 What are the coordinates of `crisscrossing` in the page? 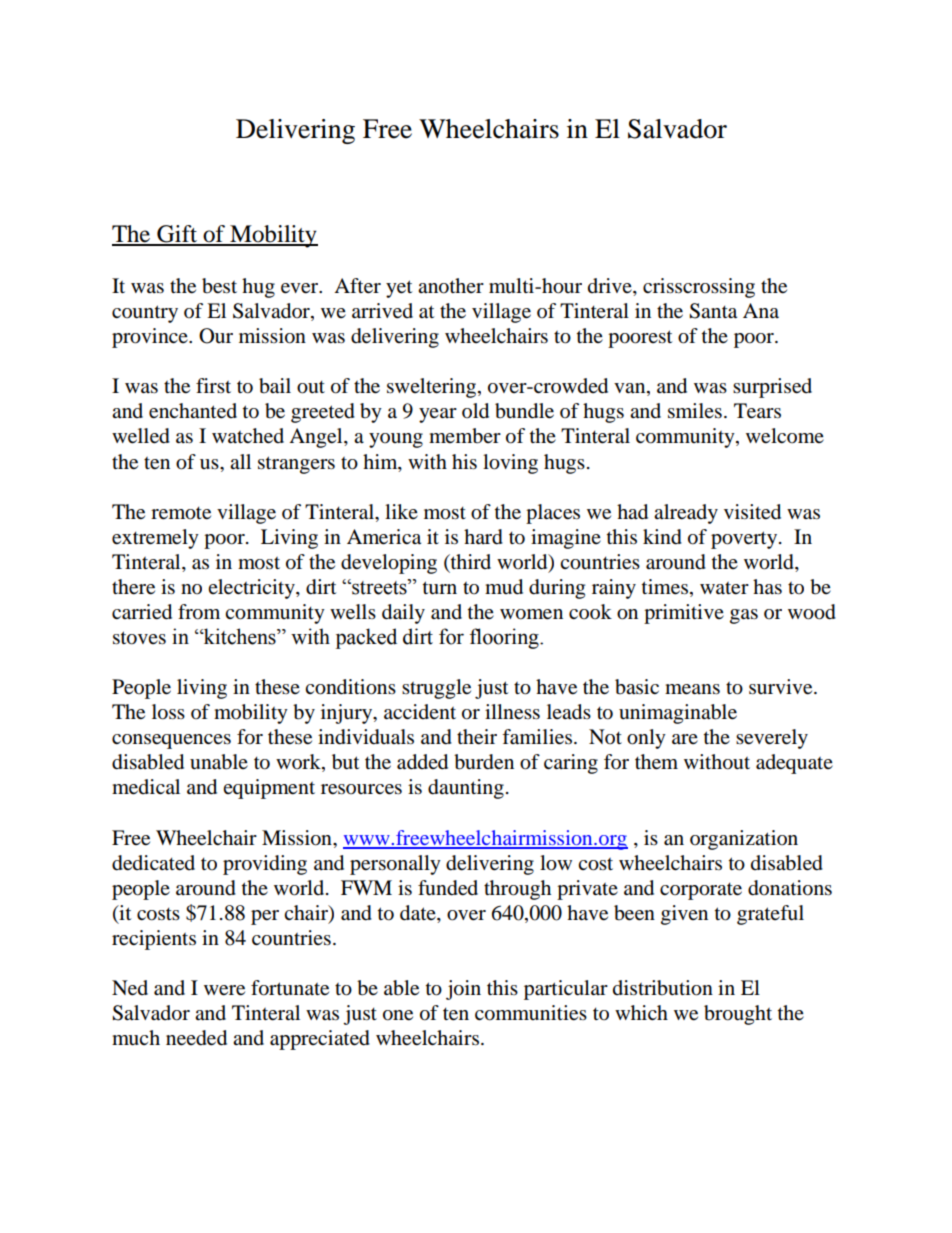 It's located at (699, 288).
